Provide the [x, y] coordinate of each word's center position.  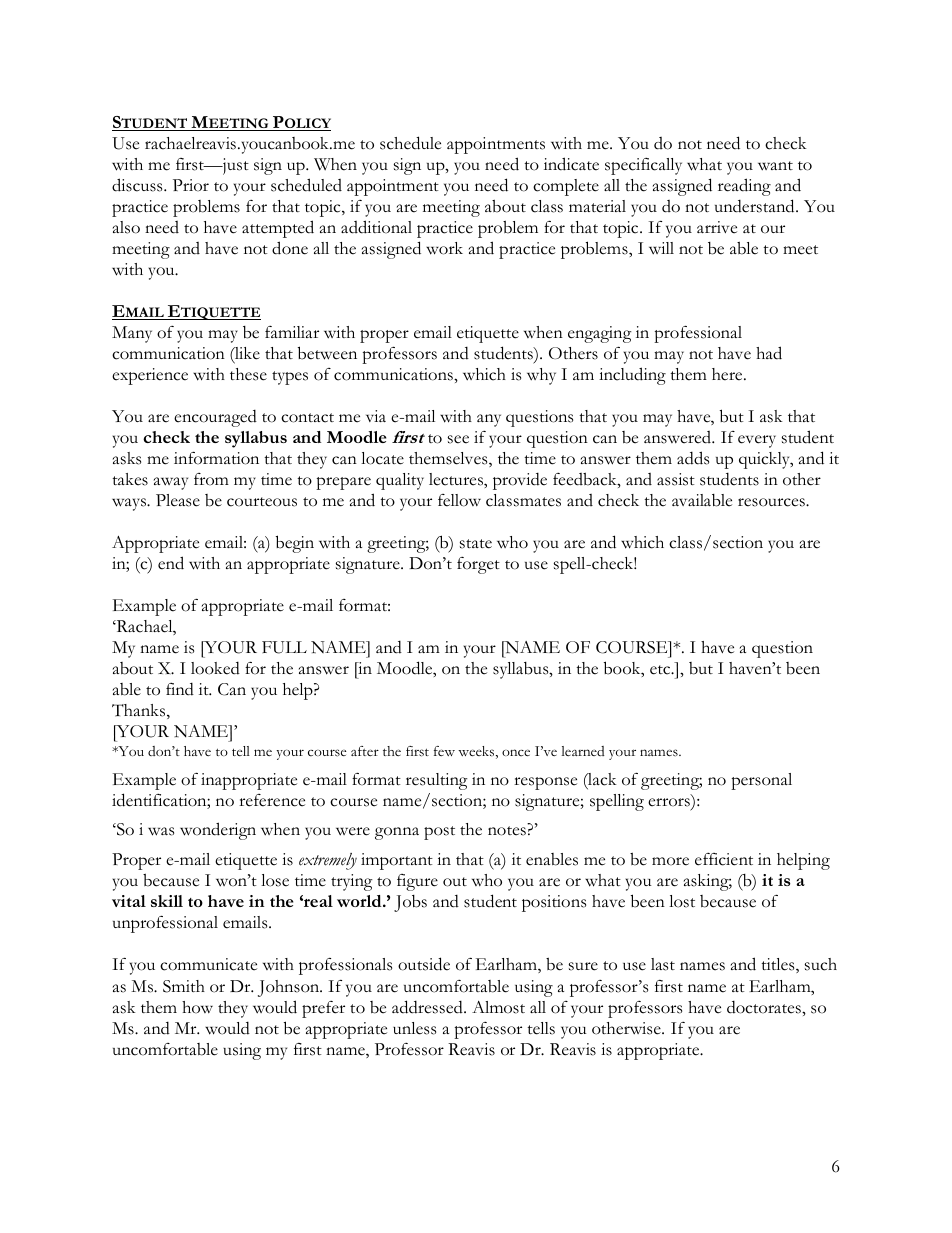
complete [566, 187]
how [197, 1007]
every [757, 441]
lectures [457, 479]
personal [761, 781]
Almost [498, 1007]
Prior [191, 185]
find [180, 689]
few [444, 751]
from [211, 479]
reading [744, 187]
